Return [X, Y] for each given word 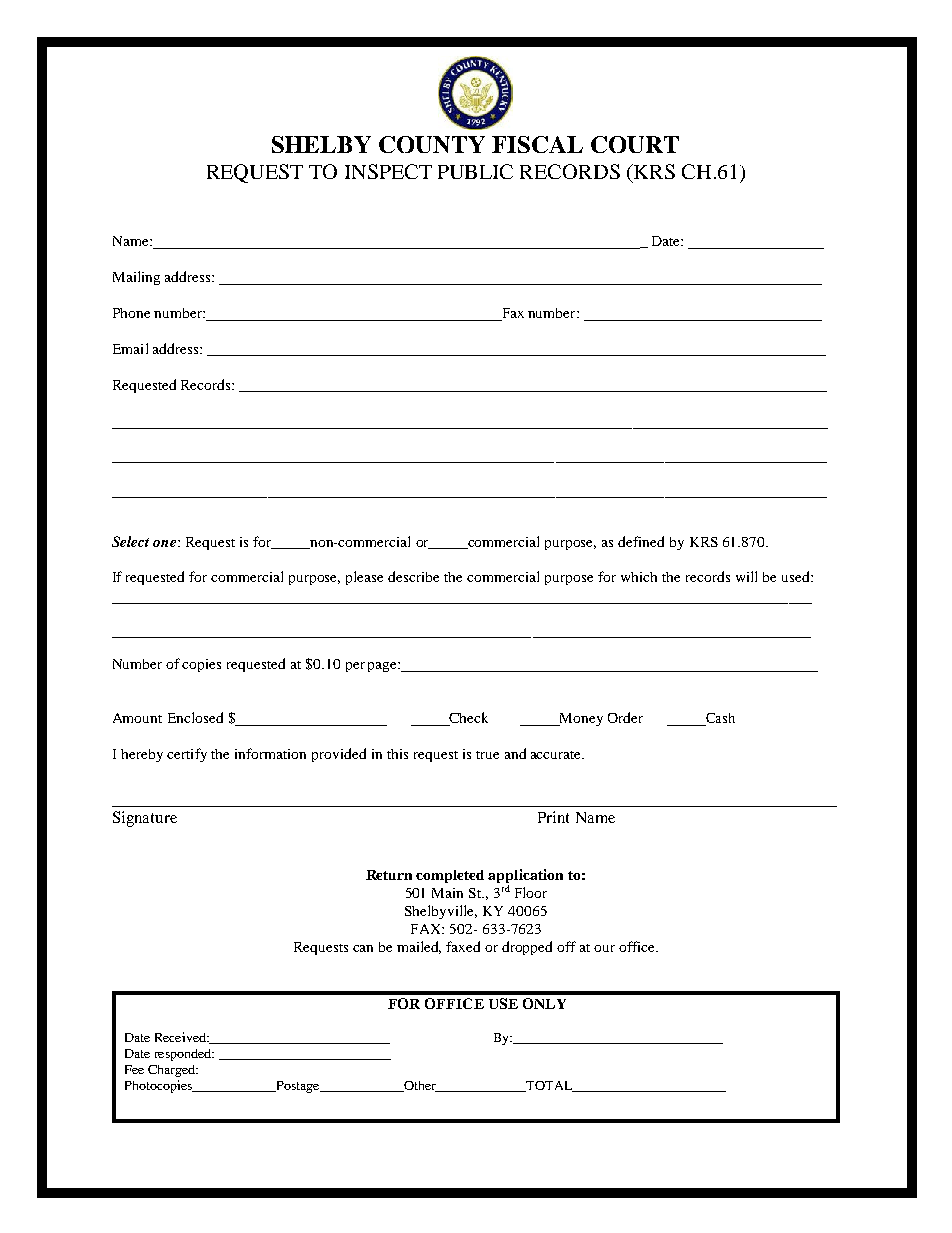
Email [130, 348]
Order [625, 717]
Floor [531, 892]
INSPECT [388, 171]
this [397, 754]
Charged [172, 1071]
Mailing [136, 278]
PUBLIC [475, 171]
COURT [635, 144]
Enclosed [195, 717]
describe [413, 576]
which [639, 577]
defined [641, 541]
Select [130, 541]
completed [450, 876]
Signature [145, 819]
